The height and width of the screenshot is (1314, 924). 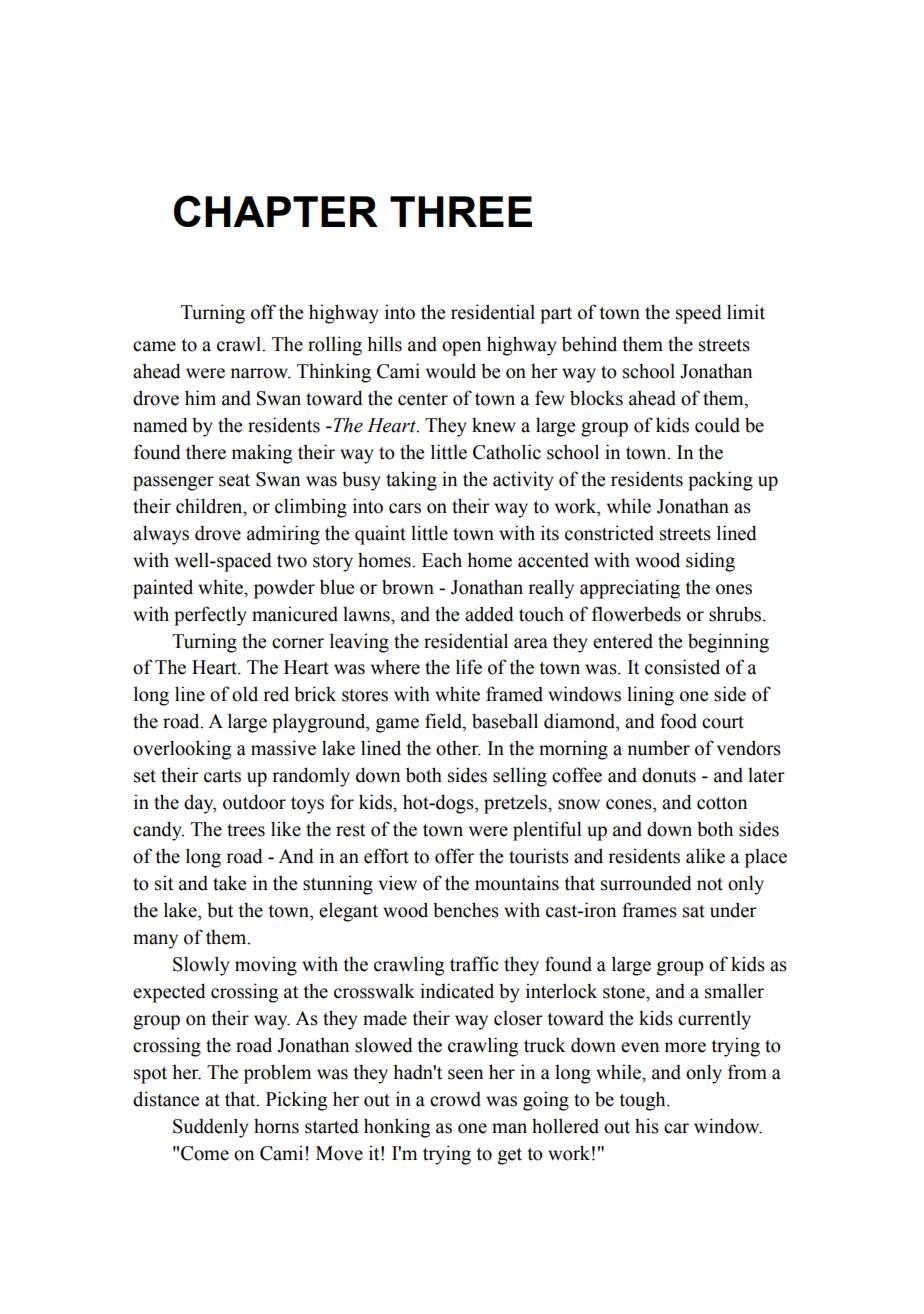 What do you see at coordinates (710, 562) in the screenshot?
I see `siding` at bounding box center [710, 562].
